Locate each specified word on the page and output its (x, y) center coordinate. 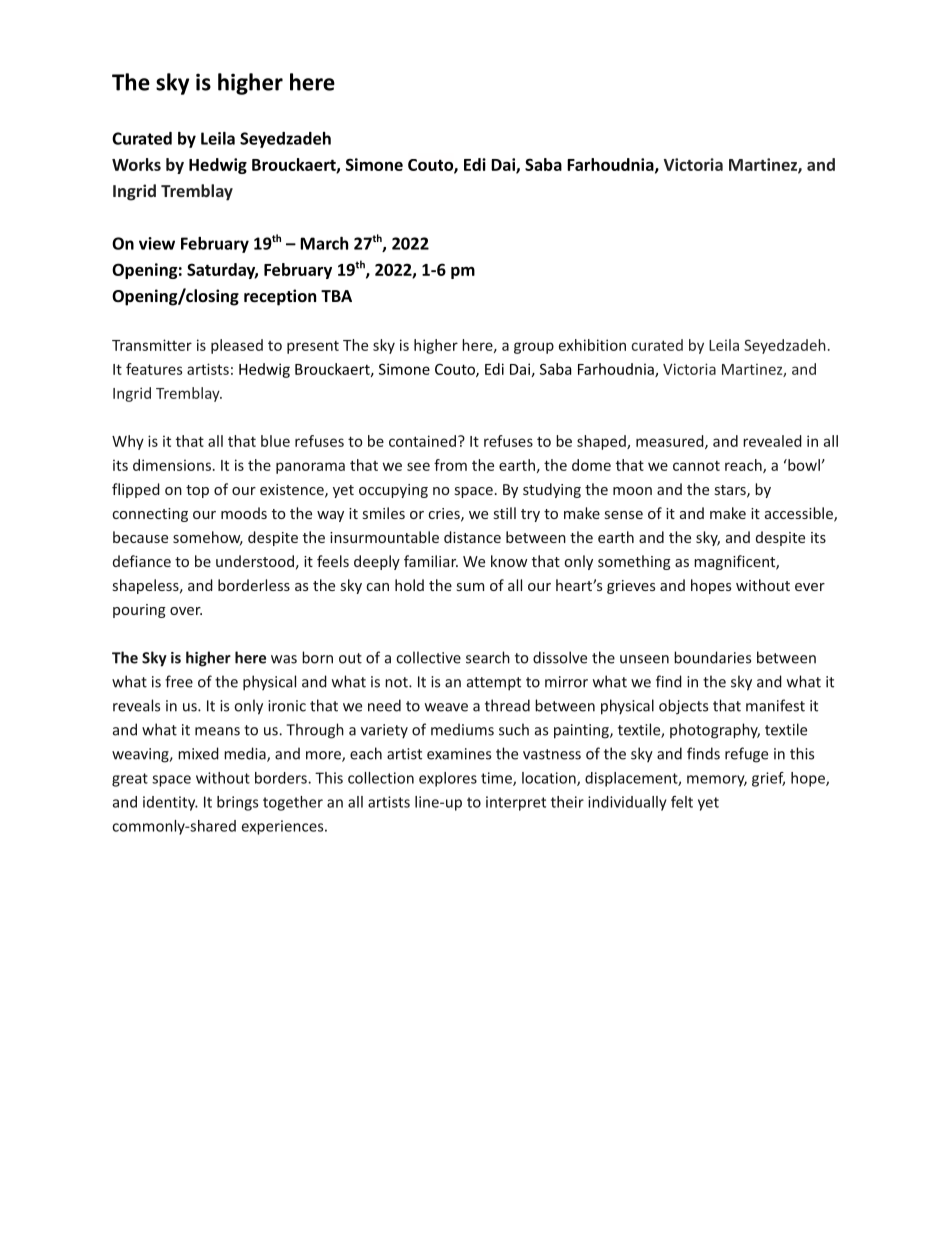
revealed (772, 441)
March (324, 243)
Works (136, 164)
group (534, 348)
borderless (254, 585)
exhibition (592, 345)
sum (470, 587)
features (154, 369)
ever (810, 587)
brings (237, 803)
